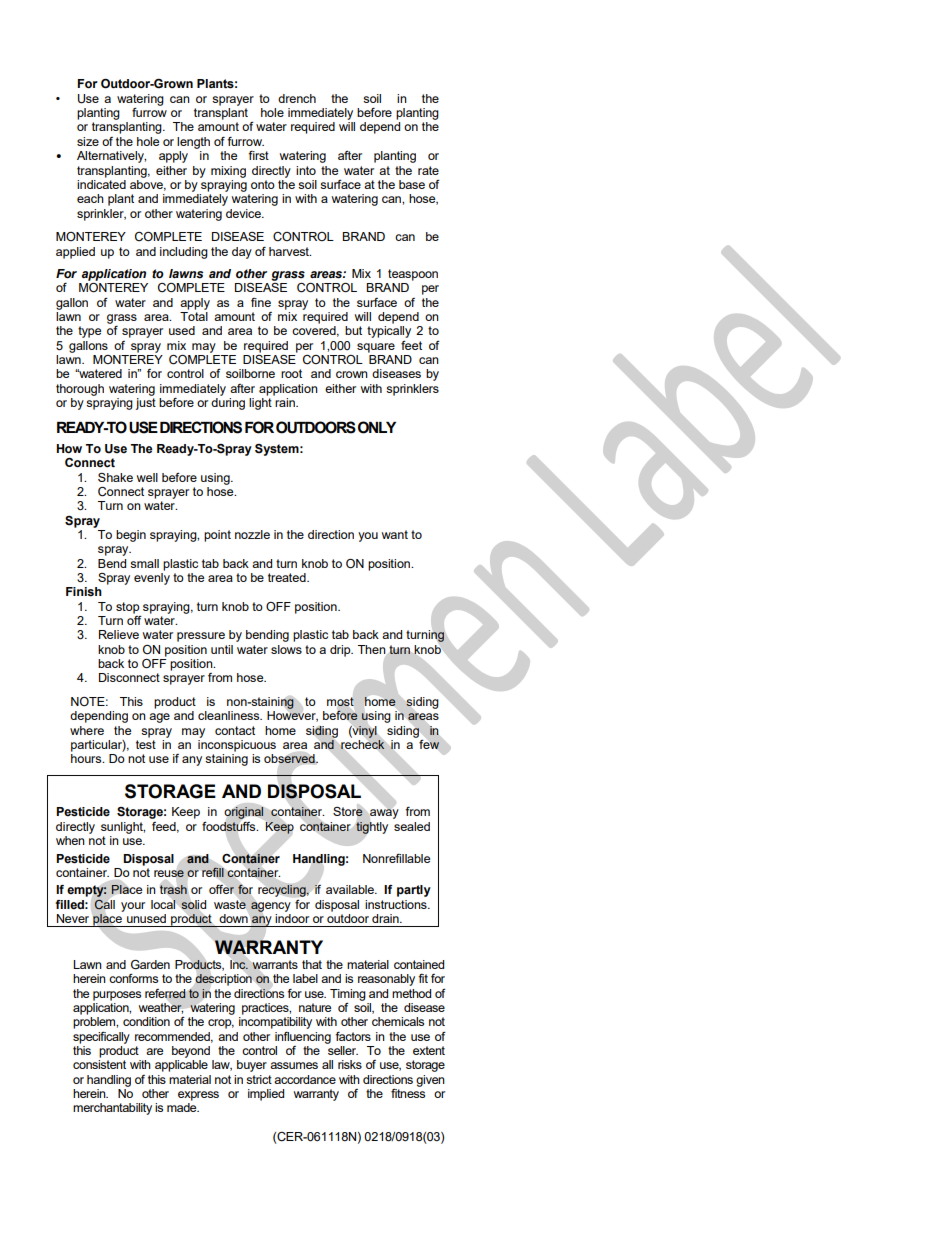 This screenshot has height=1233, width=952. Describe the element at coordinates (377, 427) in the screenshot. I see `ONLY` at that location.
